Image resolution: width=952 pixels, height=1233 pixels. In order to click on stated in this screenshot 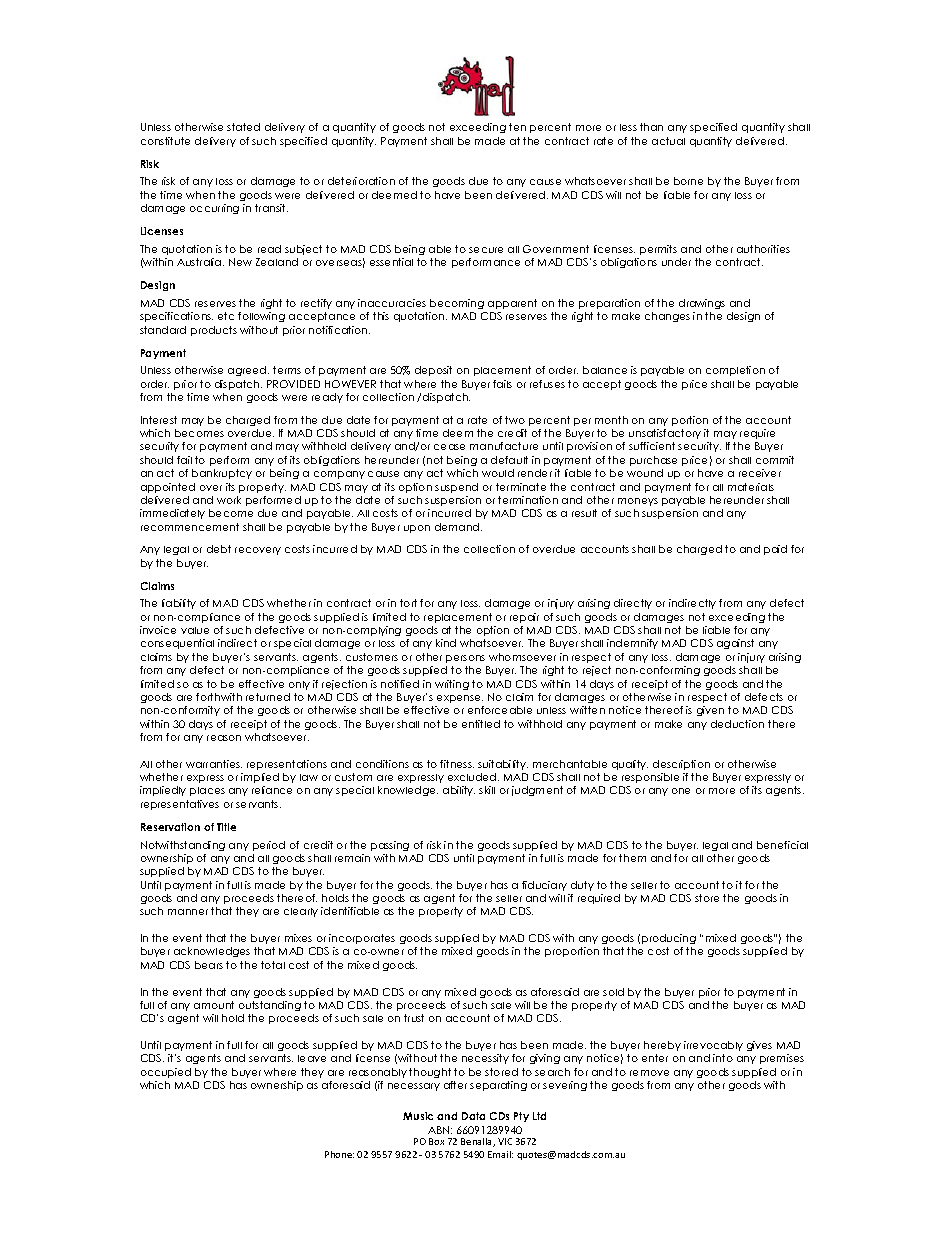, I will do `click(243, 127)`.
